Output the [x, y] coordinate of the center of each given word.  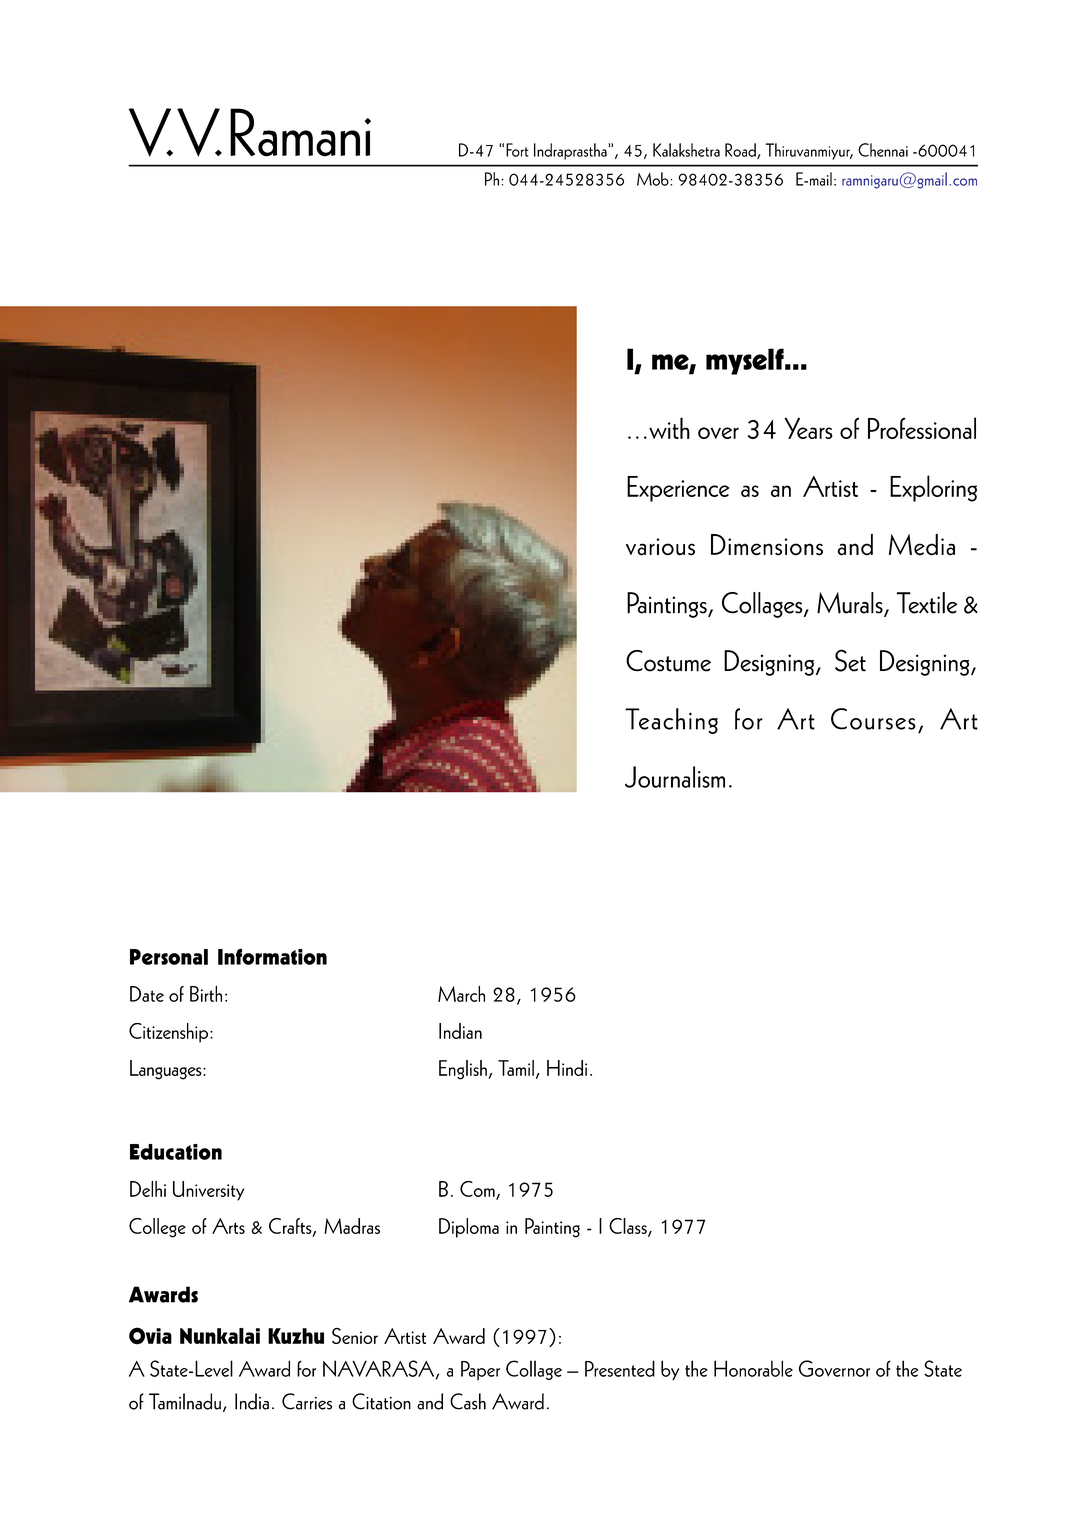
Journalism [675, 777]
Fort [517, 150]
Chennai [883, 150]
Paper [480, 1370]
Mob [654, 179]
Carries [307, 1401]
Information [272, 957]
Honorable [753, 1368]
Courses [873, 719]
